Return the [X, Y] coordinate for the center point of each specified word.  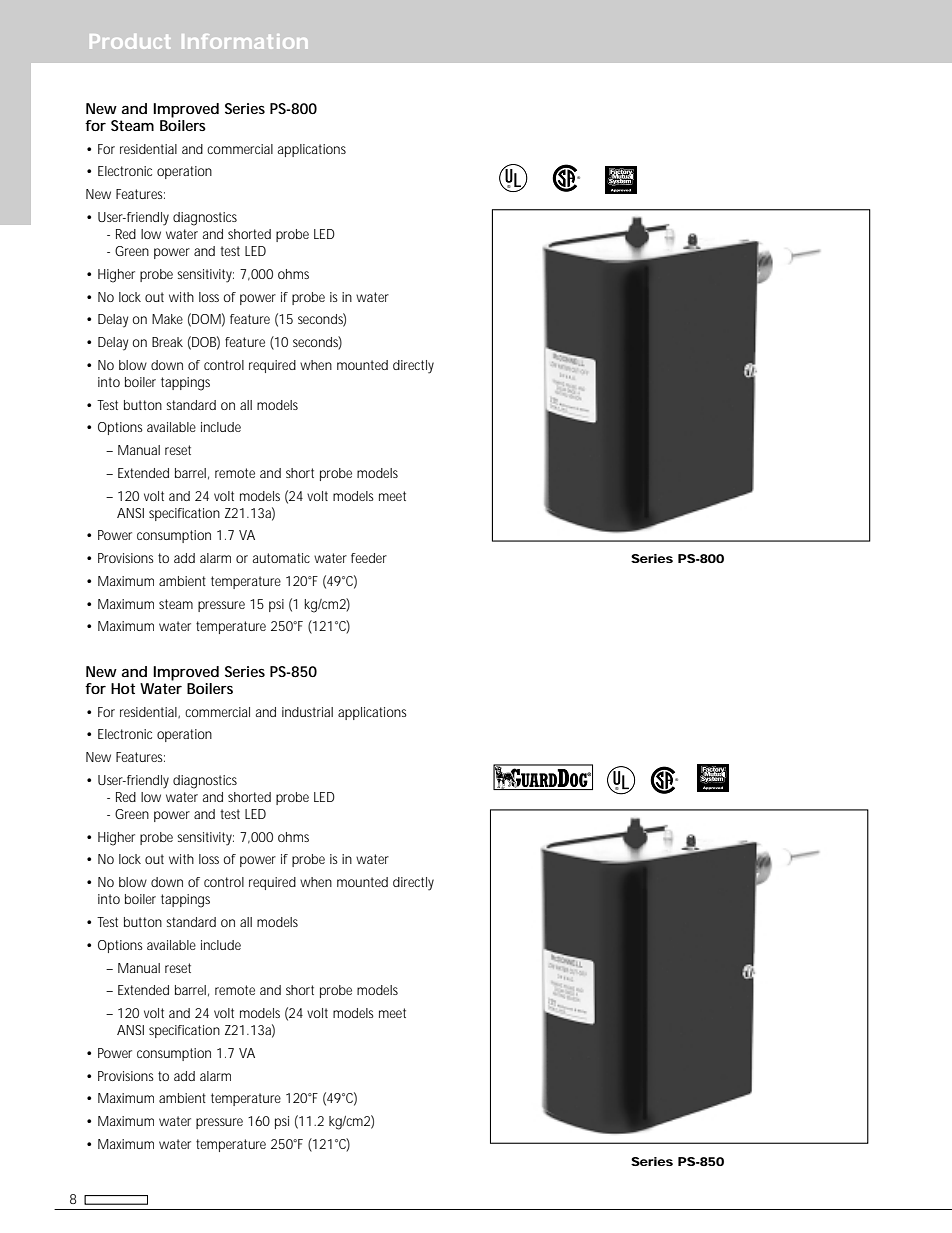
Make [167, 319]
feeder [369, 558]
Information [244, 41]
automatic [281, 558]
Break [167, 342]
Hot [123, 688]
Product [130, 41]
